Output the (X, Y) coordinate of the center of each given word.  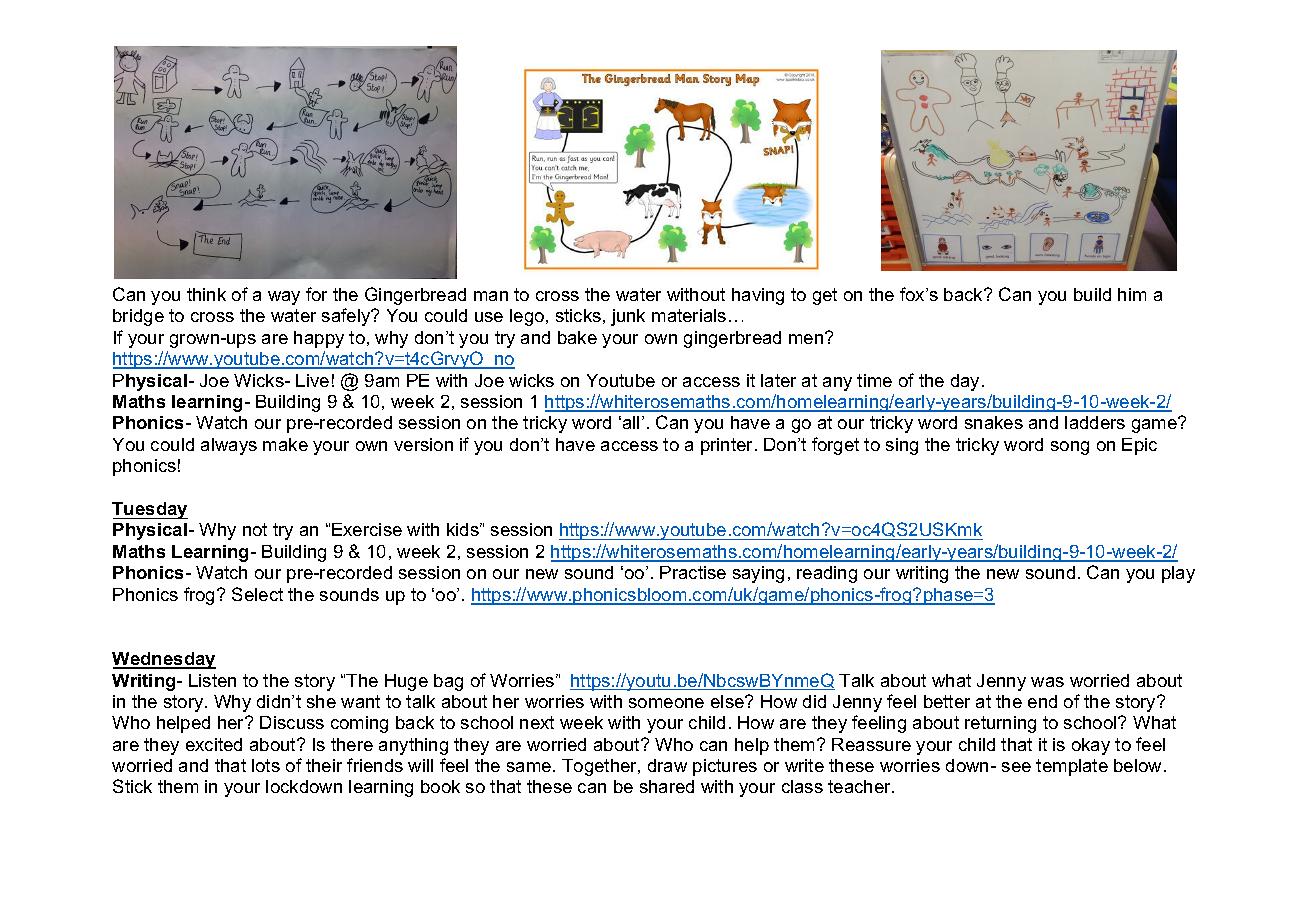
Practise (693, 572)
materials (689, 315)
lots (266, 765)
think (206, 294)
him (1132, 294)
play (1178, 574)
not (255, 529)
